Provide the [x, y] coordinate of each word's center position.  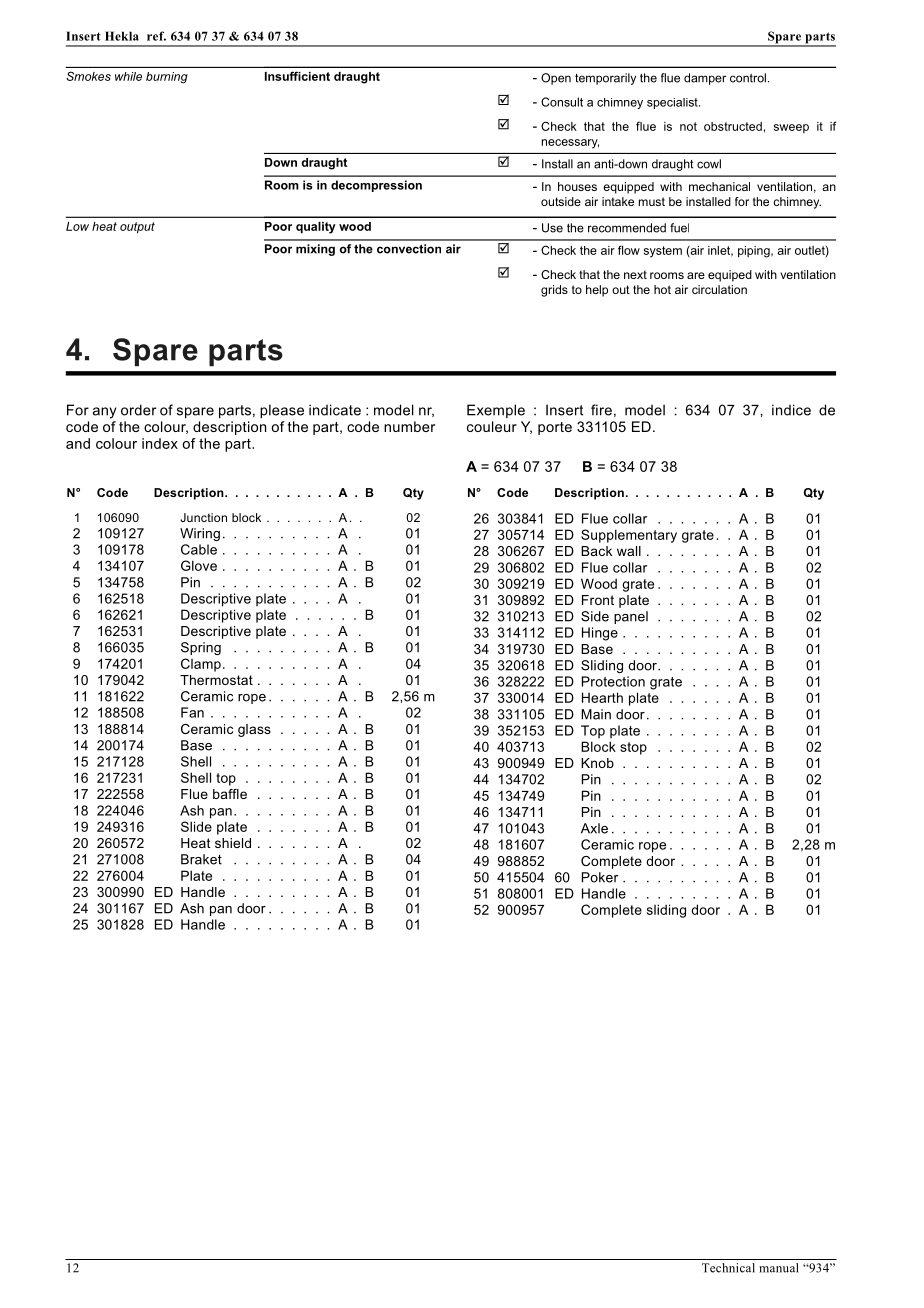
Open [556, 79]
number [409, 426]
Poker [600, 877]
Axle [594, 828]
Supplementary [629, 536]
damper [705, 79]
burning [167, 78]
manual [779, 1268]
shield [233, 843]
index [160, 443]
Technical [728, 1268]
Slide [196, 826]
